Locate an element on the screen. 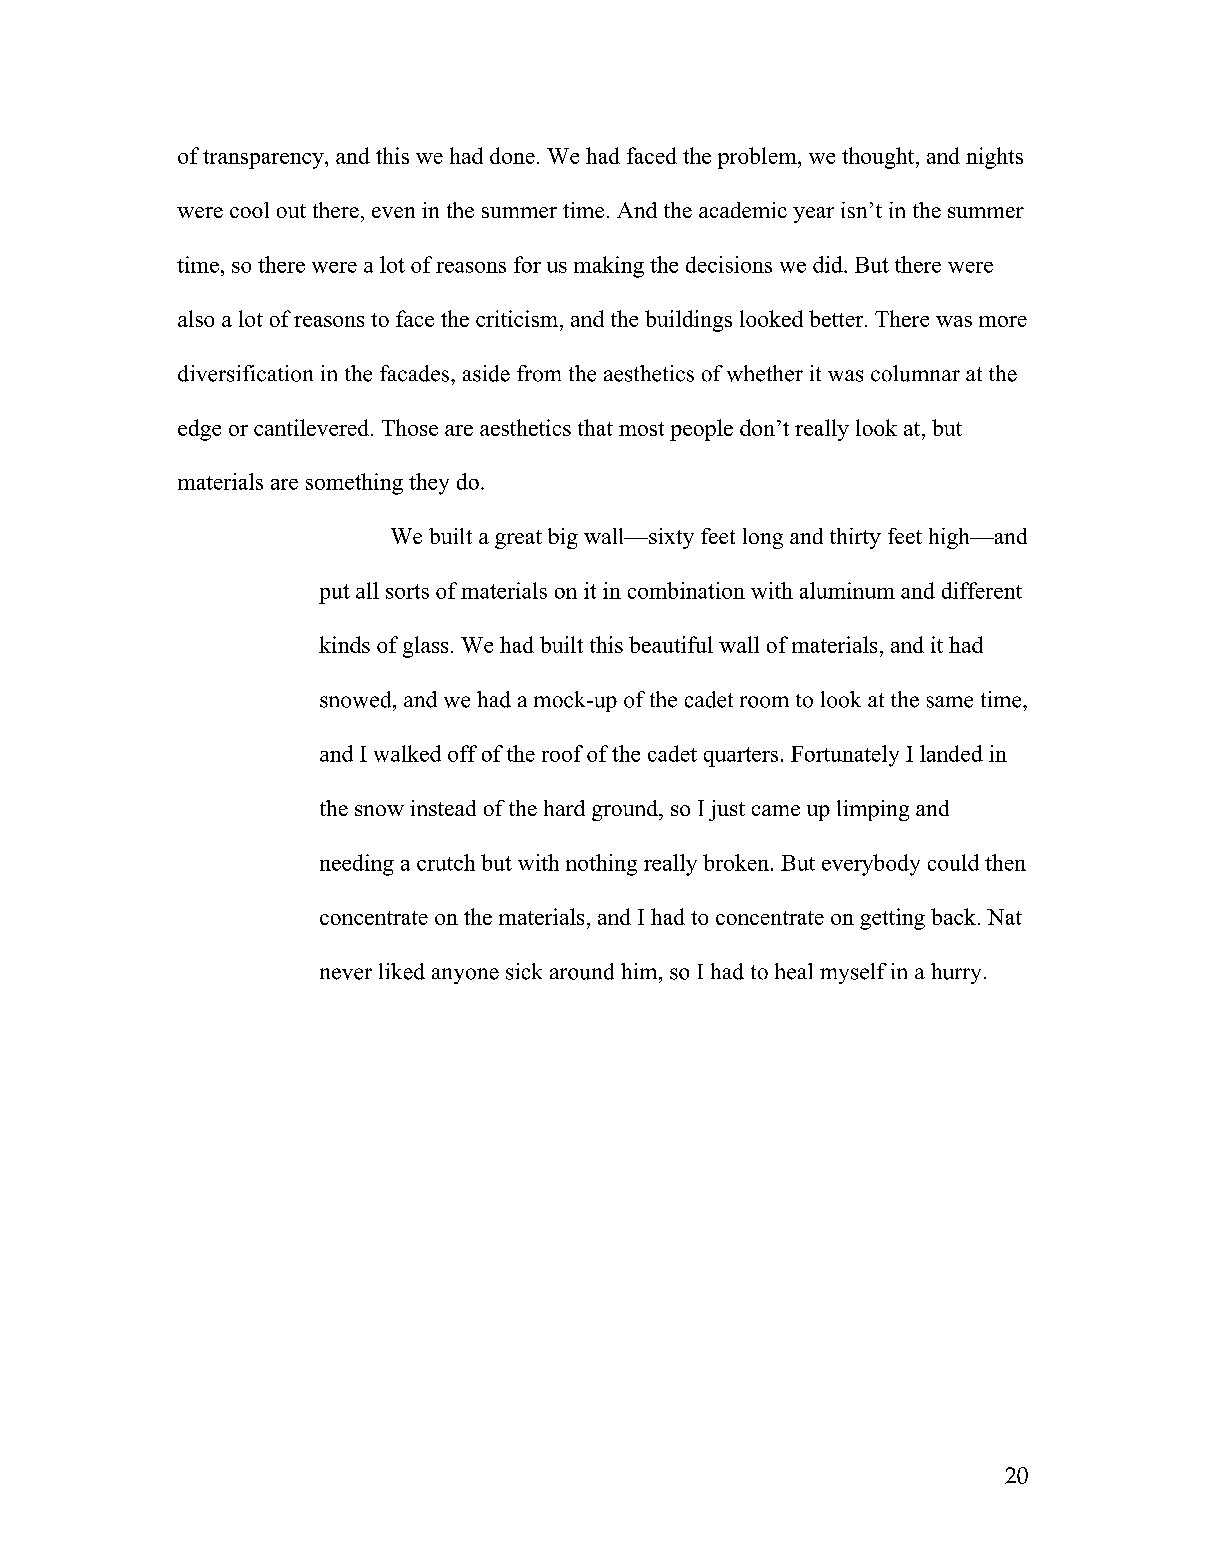 Image resolution: width=1206 pixels, height=1561 pixels. columnar is located at coordinates (915, 373).
